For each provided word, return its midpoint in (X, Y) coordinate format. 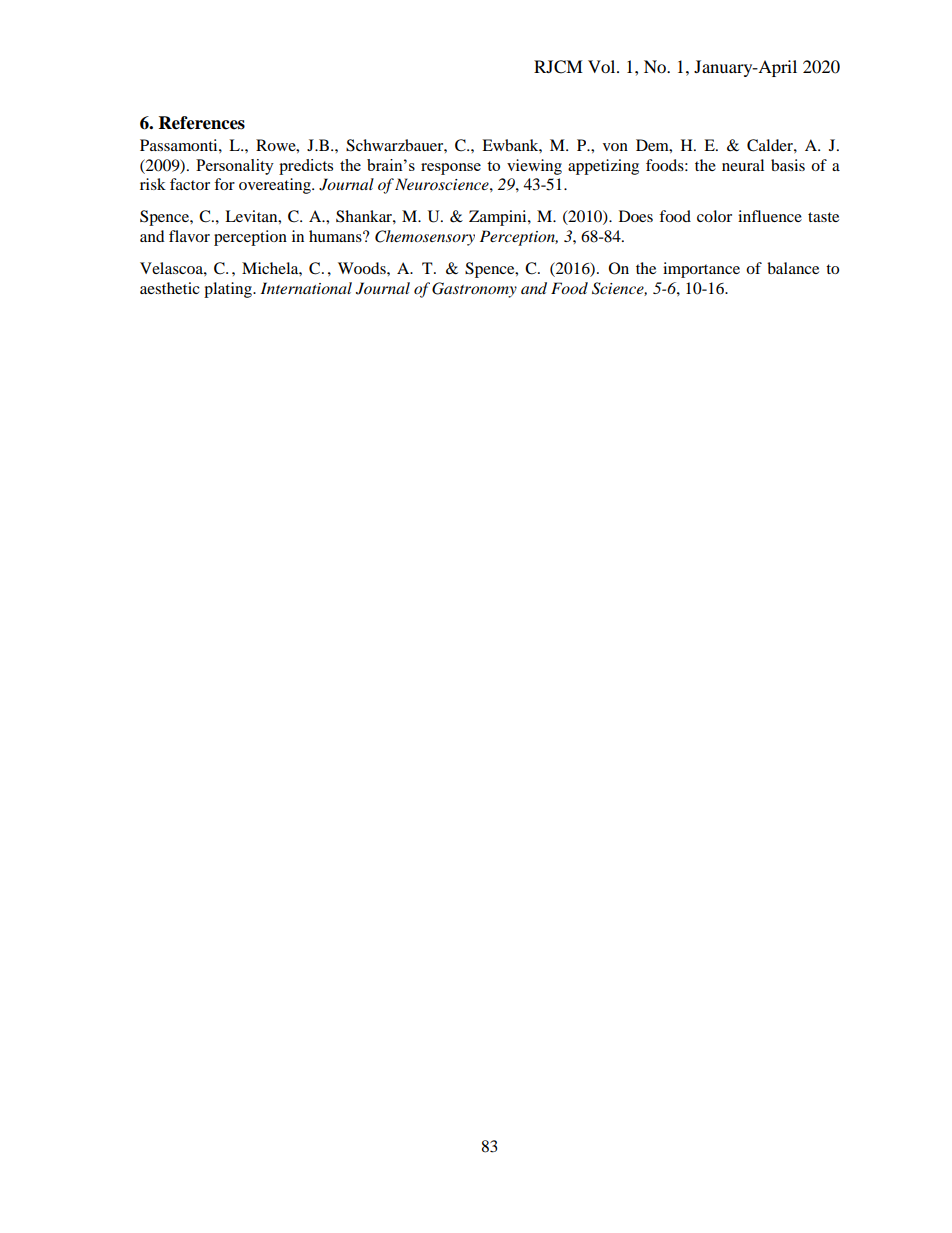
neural (743, 165)
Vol (603, 66)
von (615, 147)
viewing (534, 167)
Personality (235, 167)
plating (229, 290)
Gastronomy (474, 290)
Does (636, 216)
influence (770, 216)
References (202, 123)
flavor (189, 236)
